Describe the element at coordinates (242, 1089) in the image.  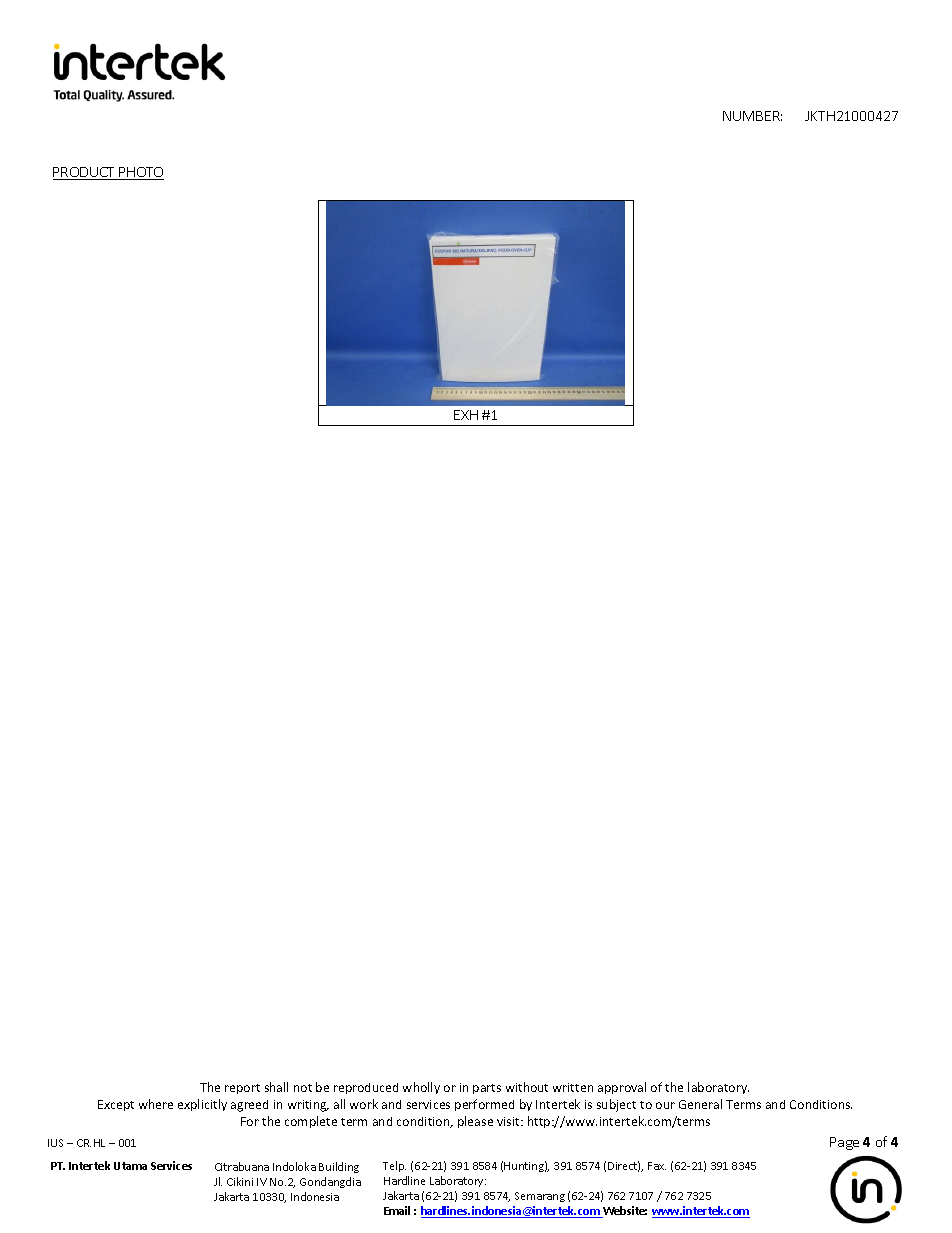
I see `report` at that location.
